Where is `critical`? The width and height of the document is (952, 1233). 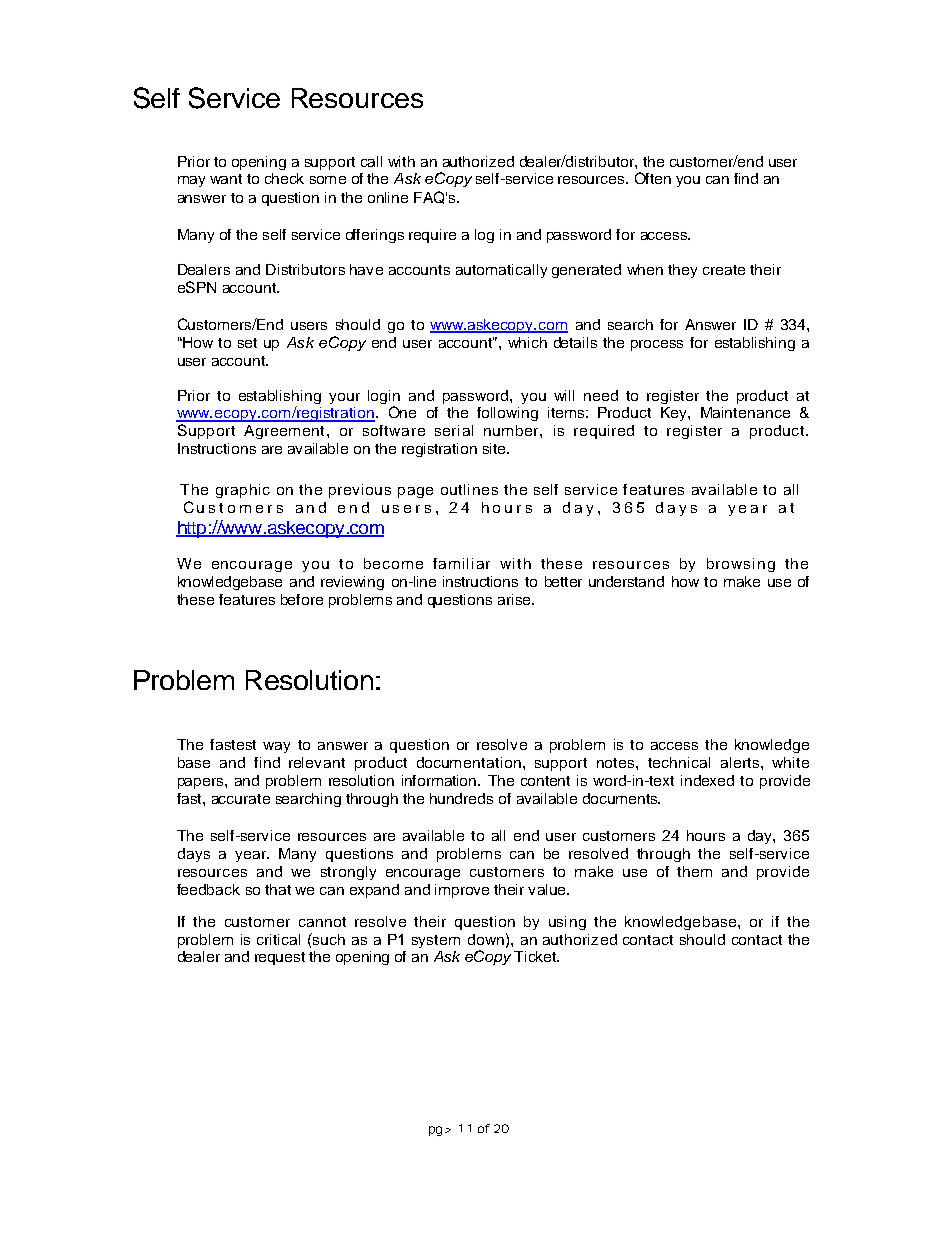 critical is located at coordinates (278, 939).
